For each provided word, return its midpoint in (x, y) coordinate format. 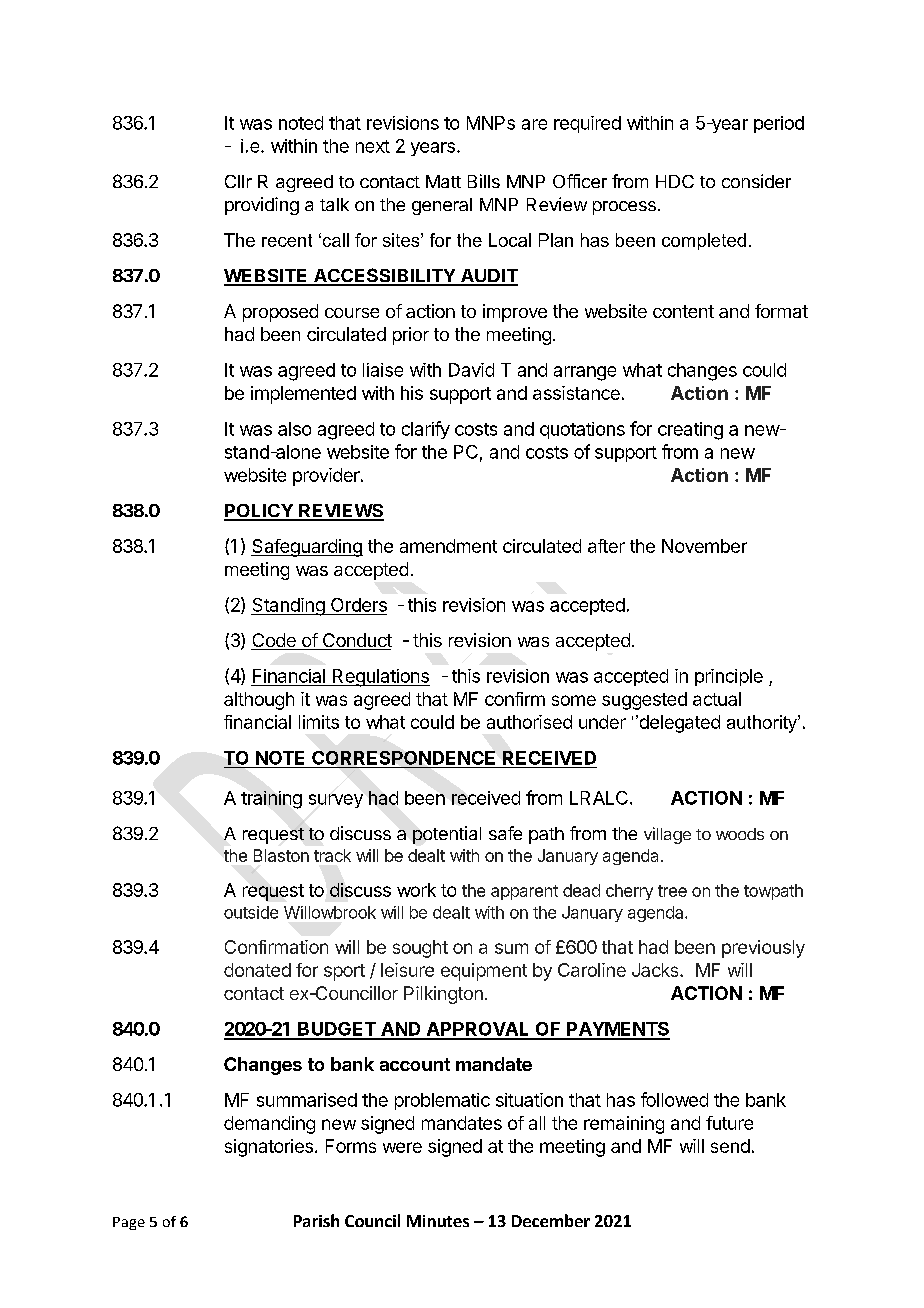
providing (262, 206)
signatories (269, 1148)
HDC (675, 181)
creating (690, 431)
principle (729, 677)
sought (420, 949)
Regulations (380, 678)
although (259, 701)
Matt (443, 181)
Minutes (438, 1221)
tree (672, 891)
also (294, 429)
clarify (426, 430)
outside (251, 912)
